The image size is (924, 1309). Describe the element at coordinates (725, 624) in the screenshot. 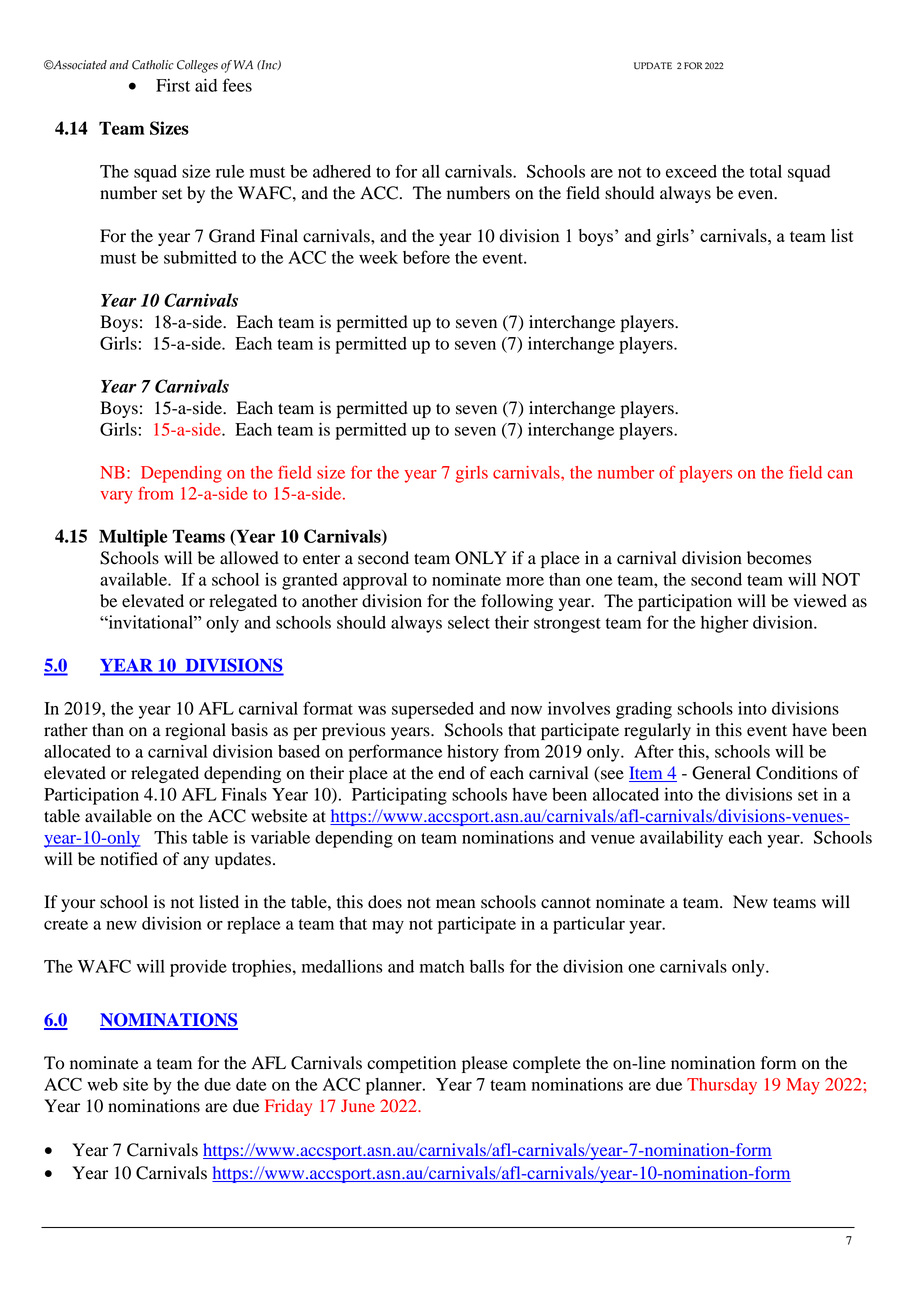

I see `higher` at that location.
